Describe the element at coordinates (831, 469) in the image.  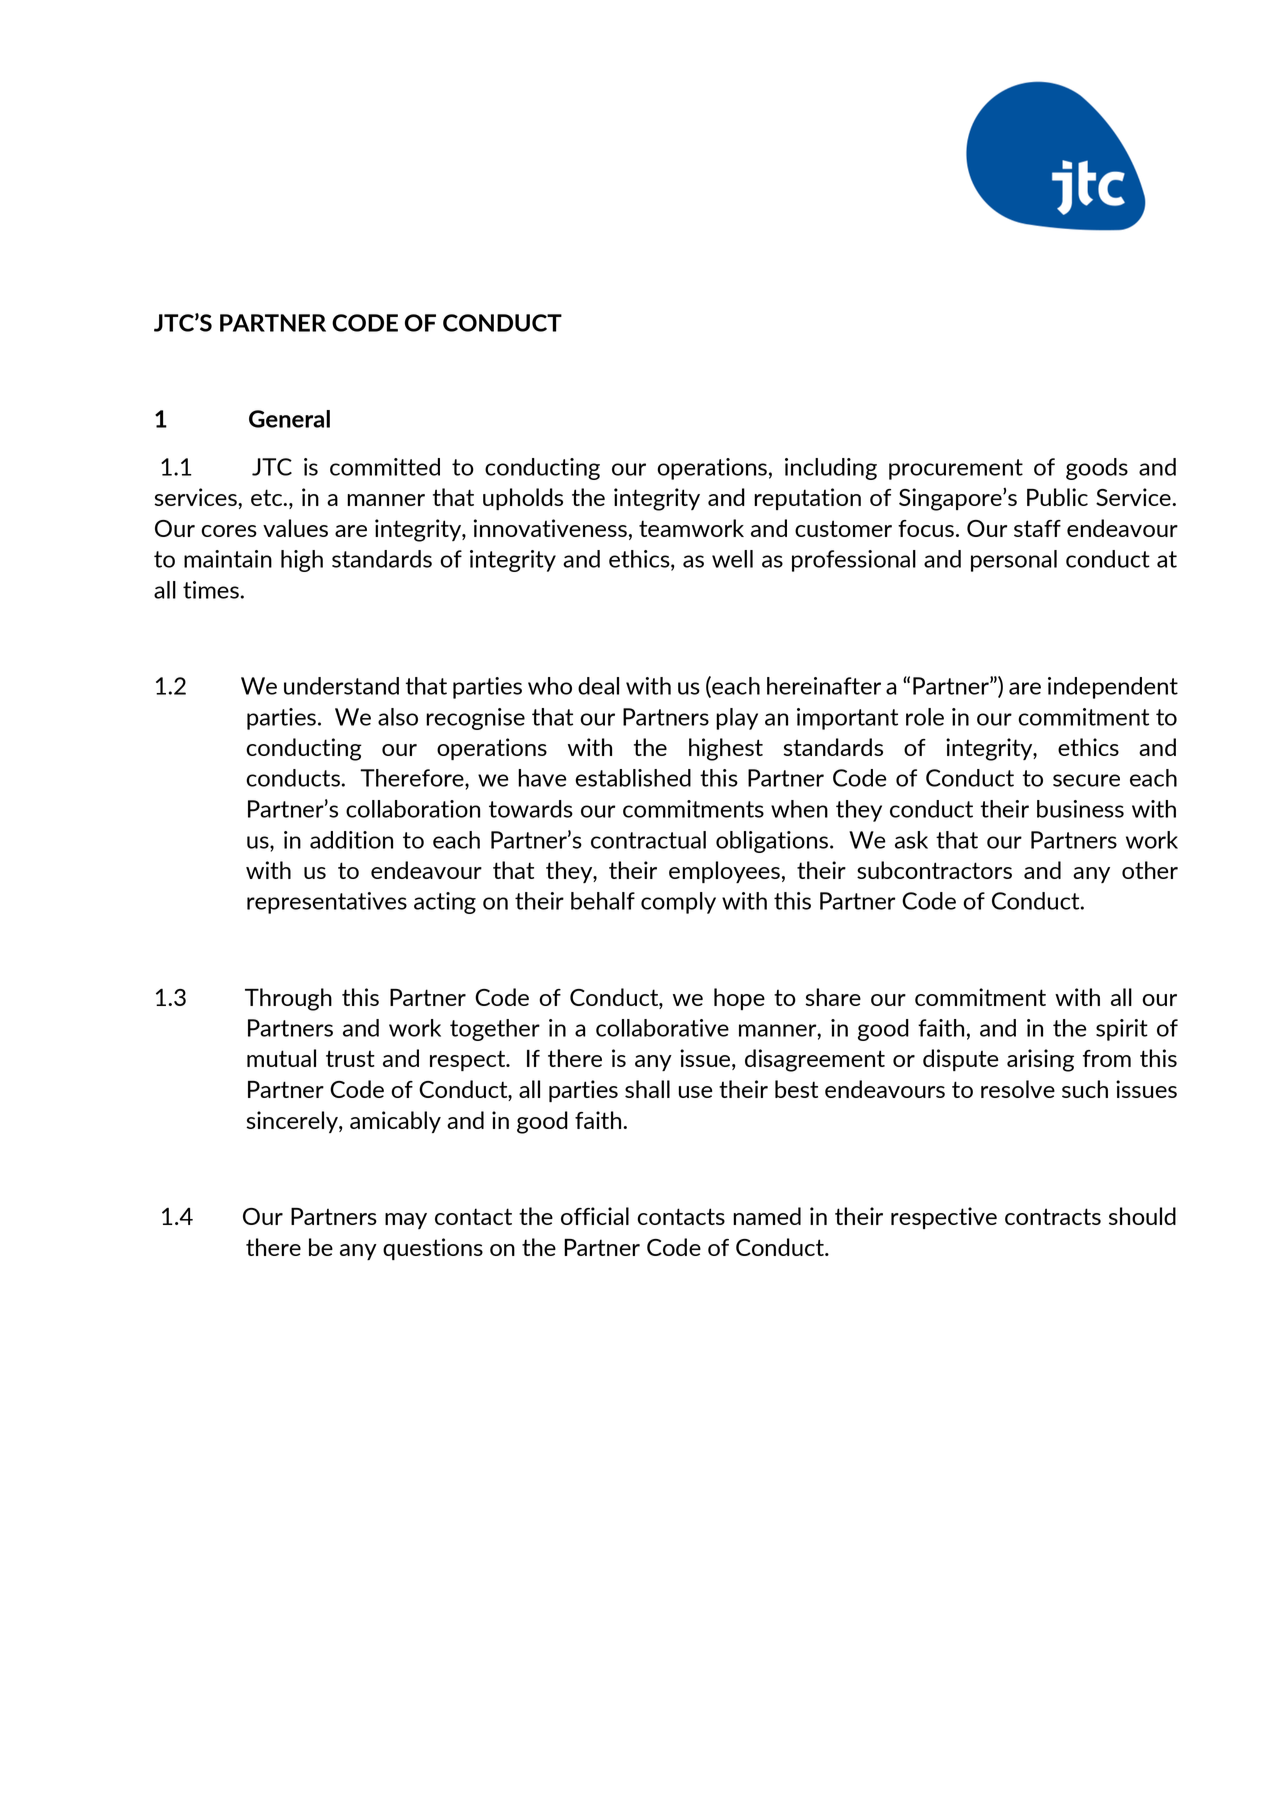
I see `including` at that location.
